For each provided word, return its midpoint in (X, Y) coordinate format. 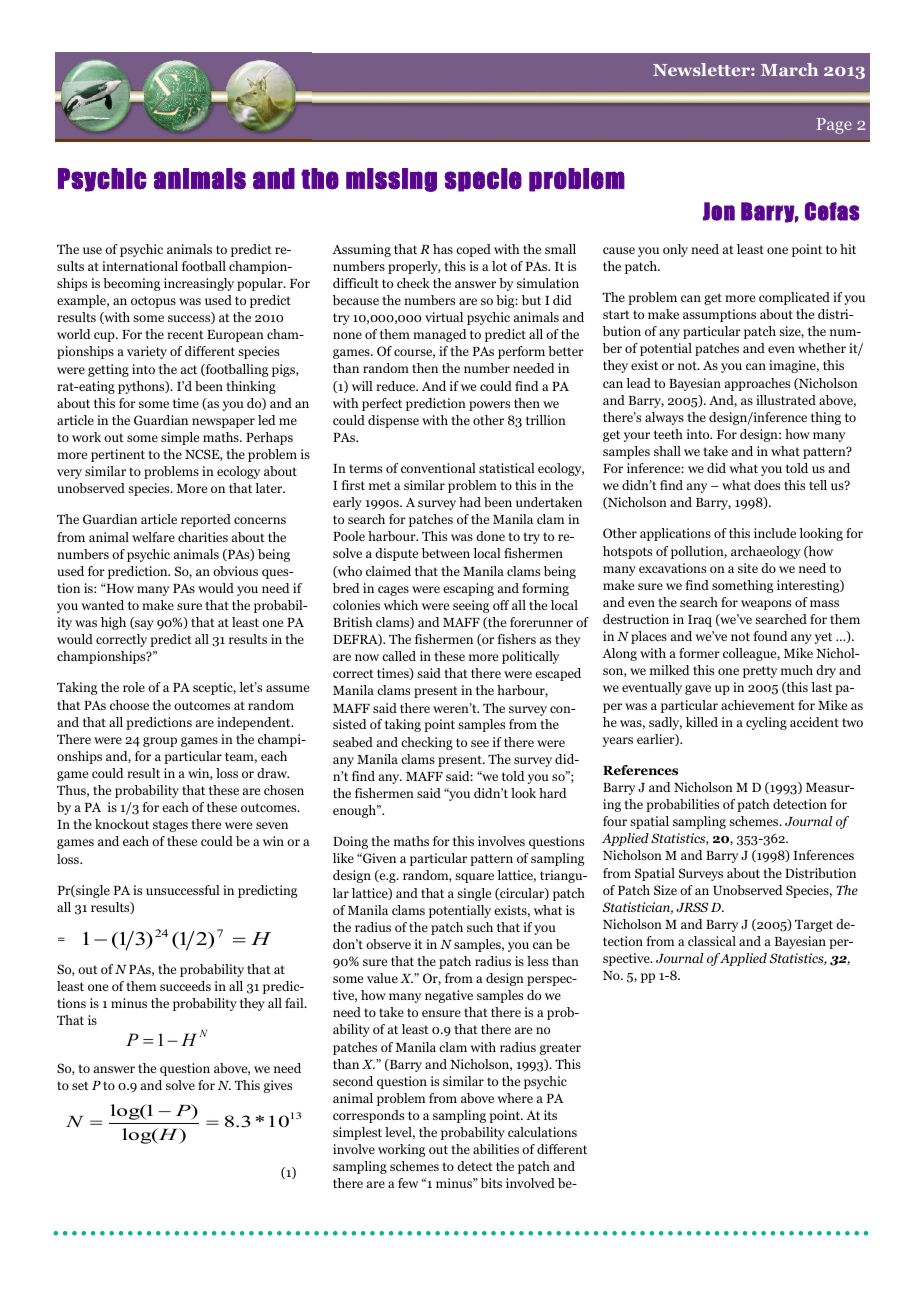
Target (814, 926)
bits (491, 1183)
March (789, 69)
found (770, 636)
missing (391, 180)
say (143, 625)
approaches (757, 384)
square (474, 878)
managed (440, 335)
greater (560, 1049)
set (80, 1085)
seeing (471, 606)
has (443, 249)
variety (147, 352)
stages (170, 826)
